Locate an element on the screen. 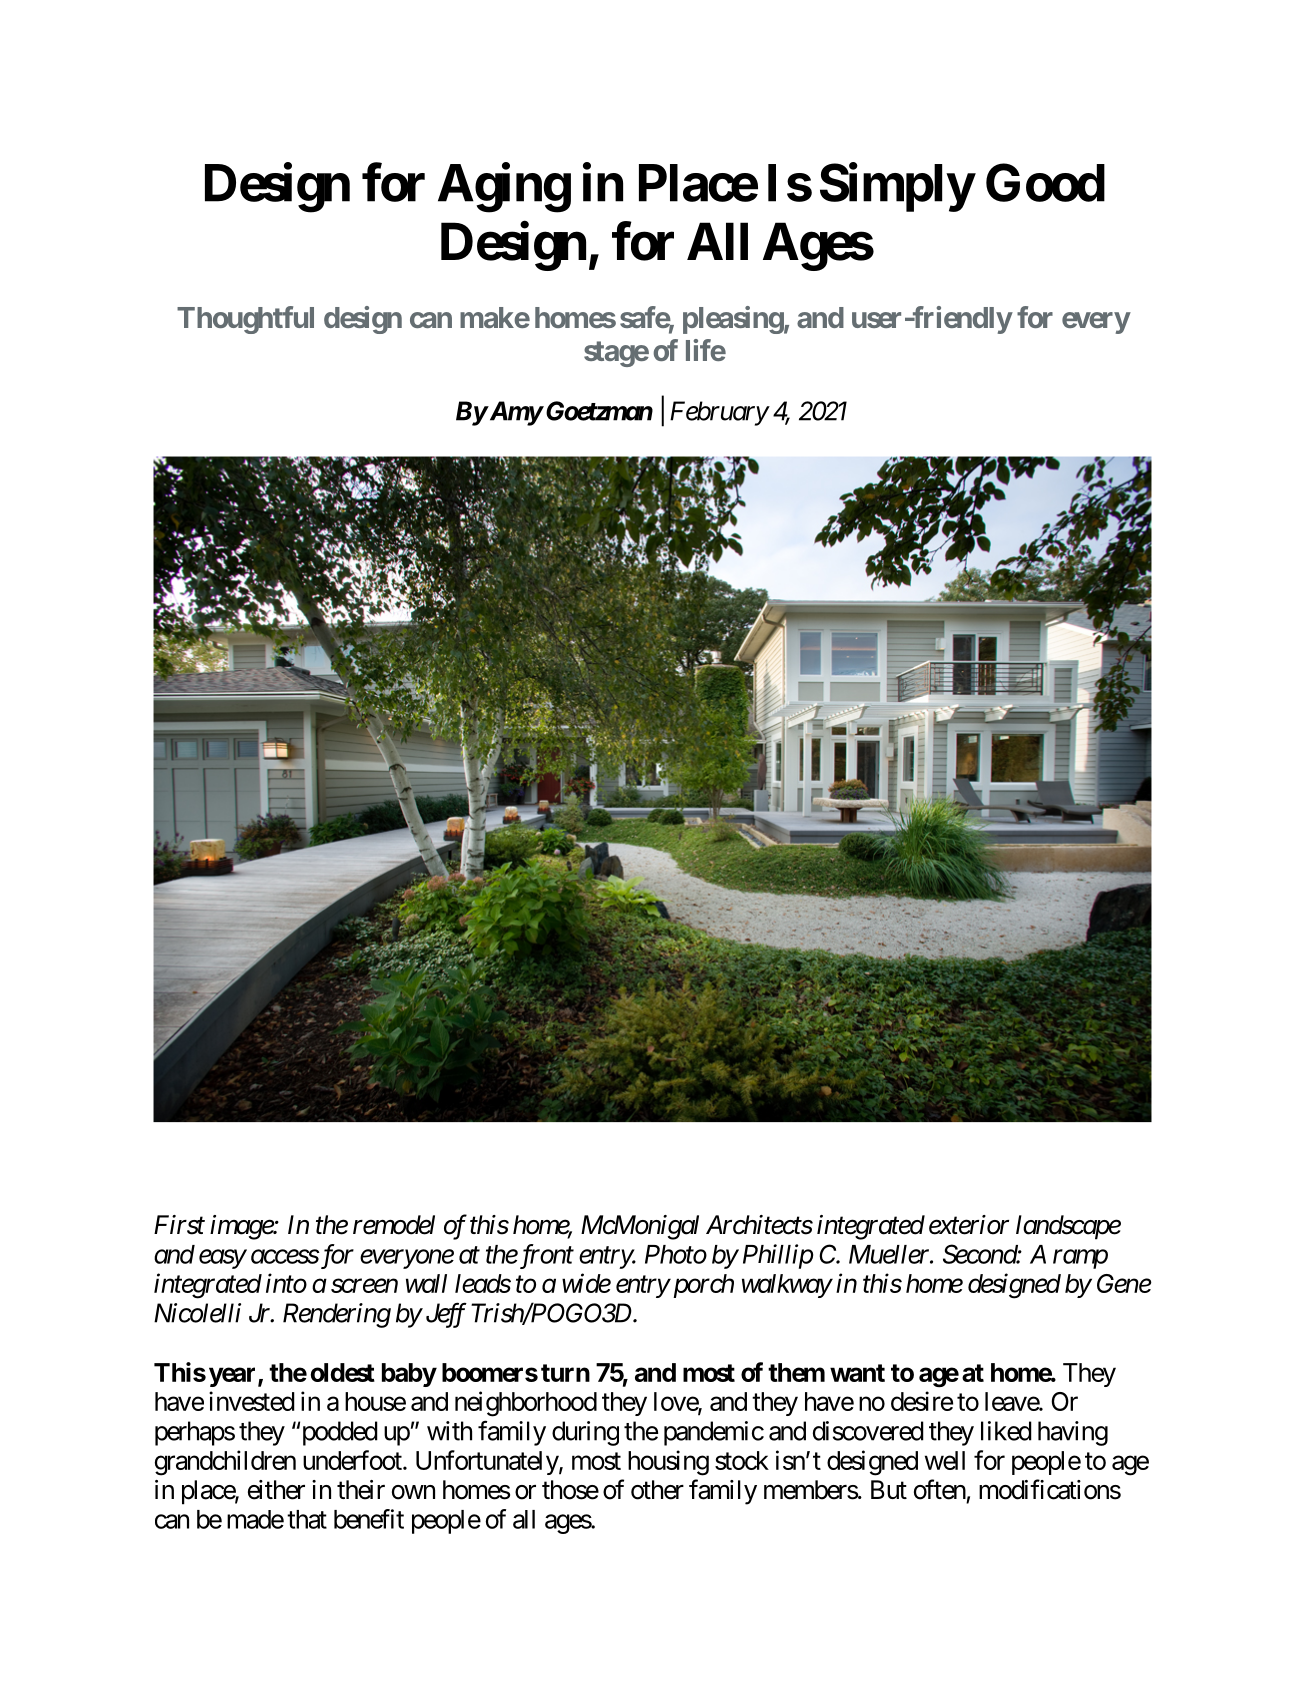 The width and height of the screenshot is (1305, 1689). Thoughtful is located at coordinates (245, 320).
